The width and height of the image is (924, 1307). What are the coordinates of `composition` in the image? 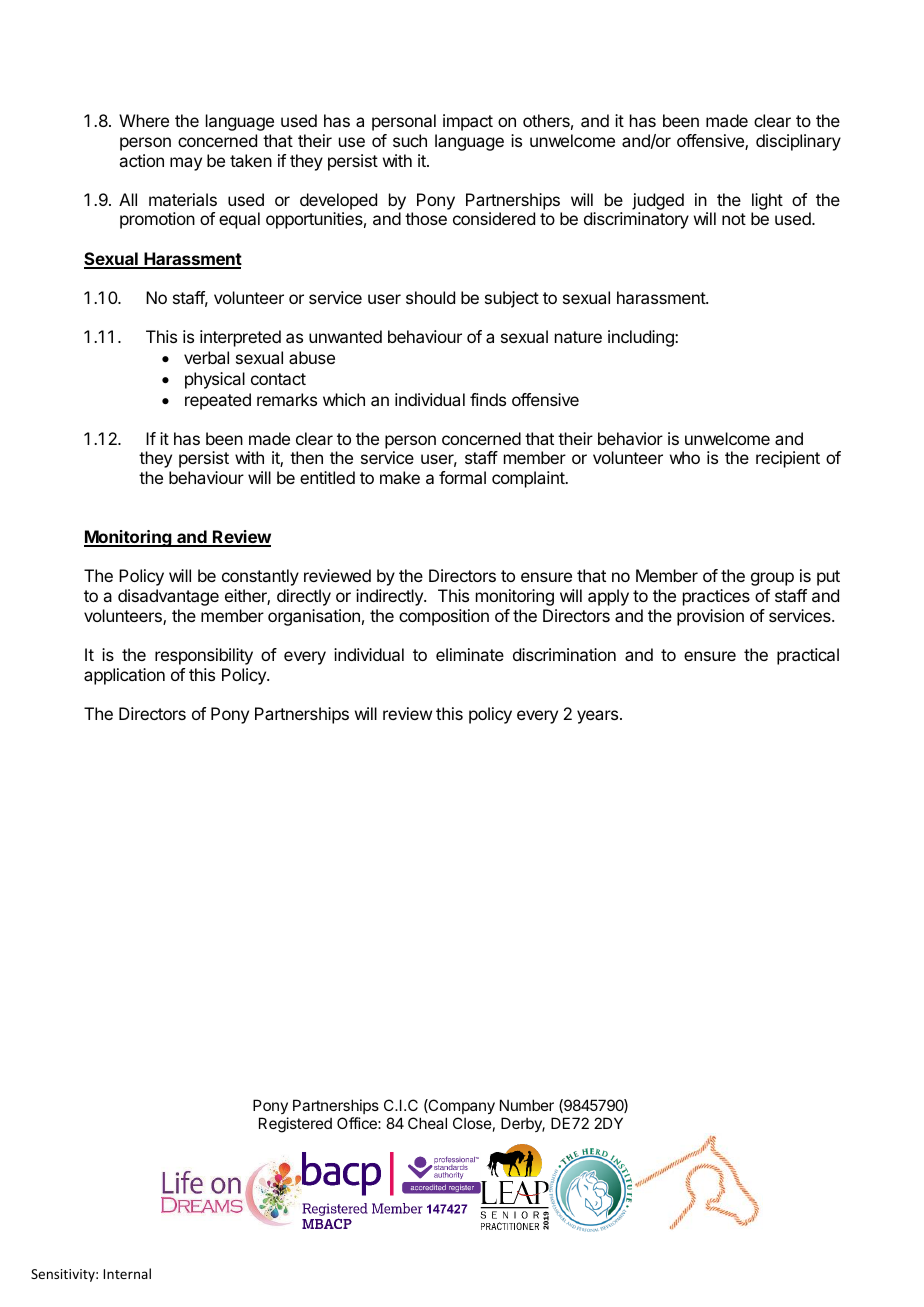 It's located at (444, 617).
